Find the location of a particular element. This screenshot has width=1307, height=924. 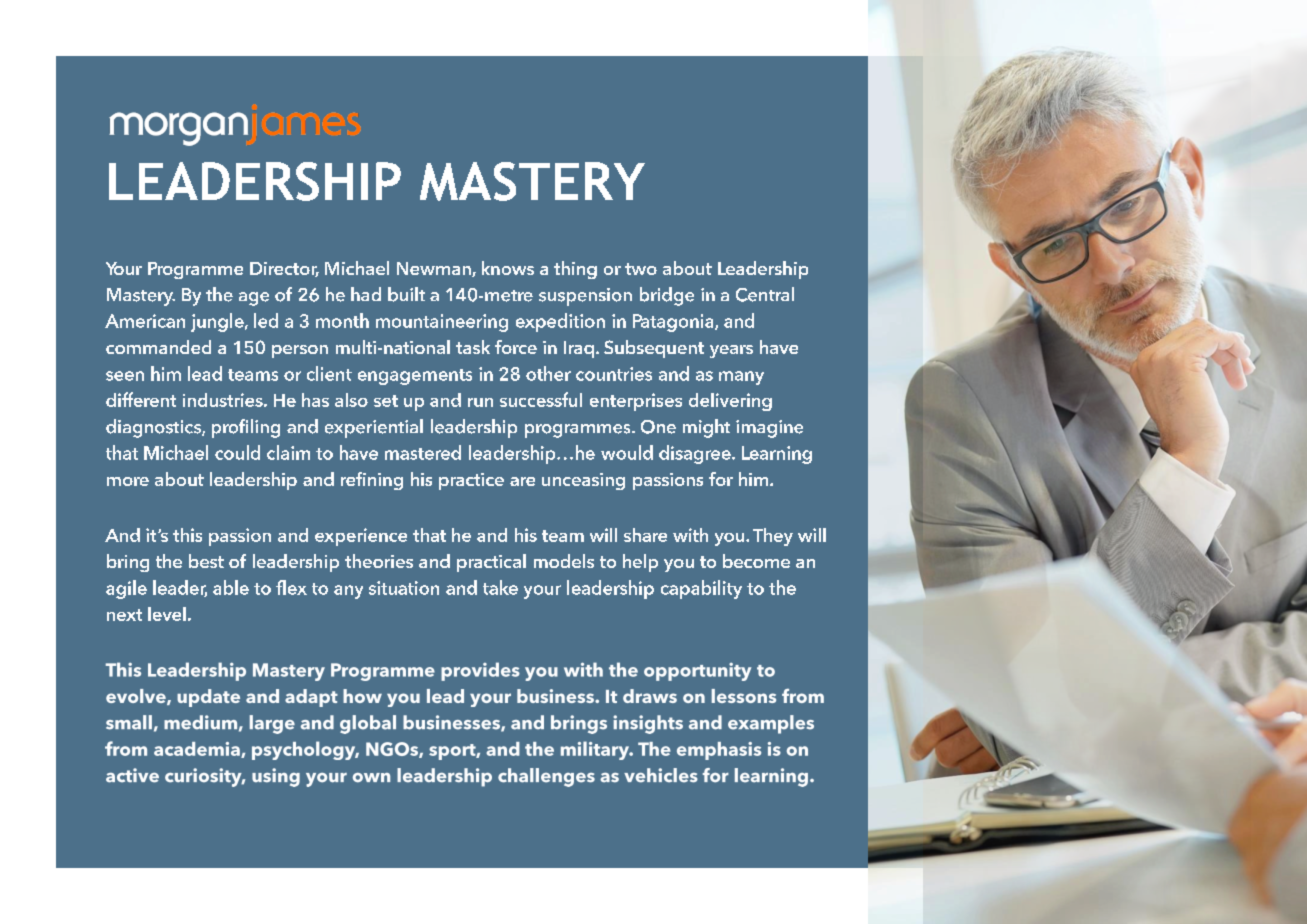

engagements is located at coordinates (415, 377).
